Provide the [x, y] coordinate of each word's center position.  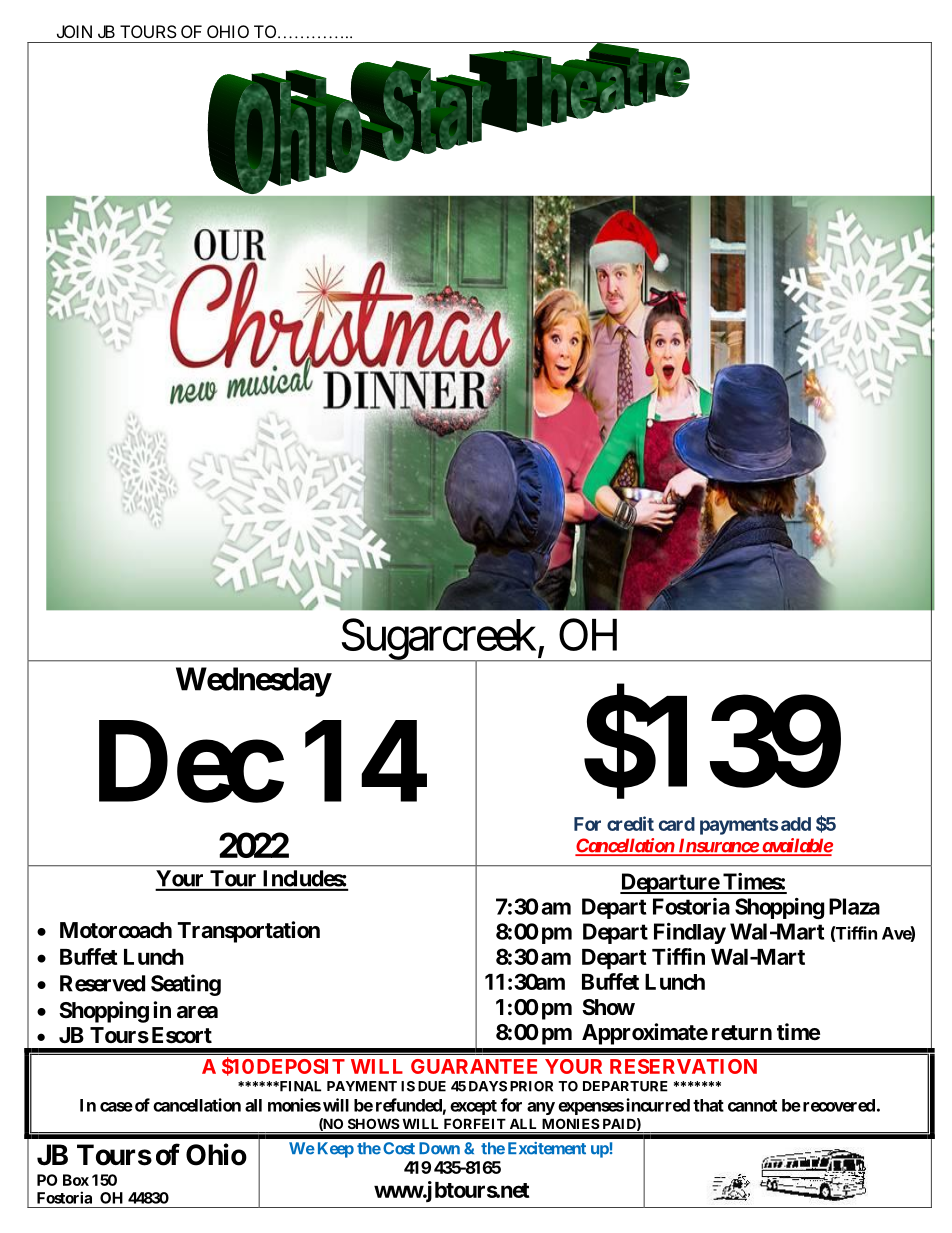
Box [76, 1180]
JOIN [74, 31]
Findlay [690, 933]
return [742, 1033]
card [677, 824]
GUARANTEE [474, 1066]
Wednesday [253, 682]
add [796, 824]
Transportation [248, 932]
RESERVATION [683, 1066]
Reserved [102, 983]
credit [630, 823]
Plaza [854, 906]
